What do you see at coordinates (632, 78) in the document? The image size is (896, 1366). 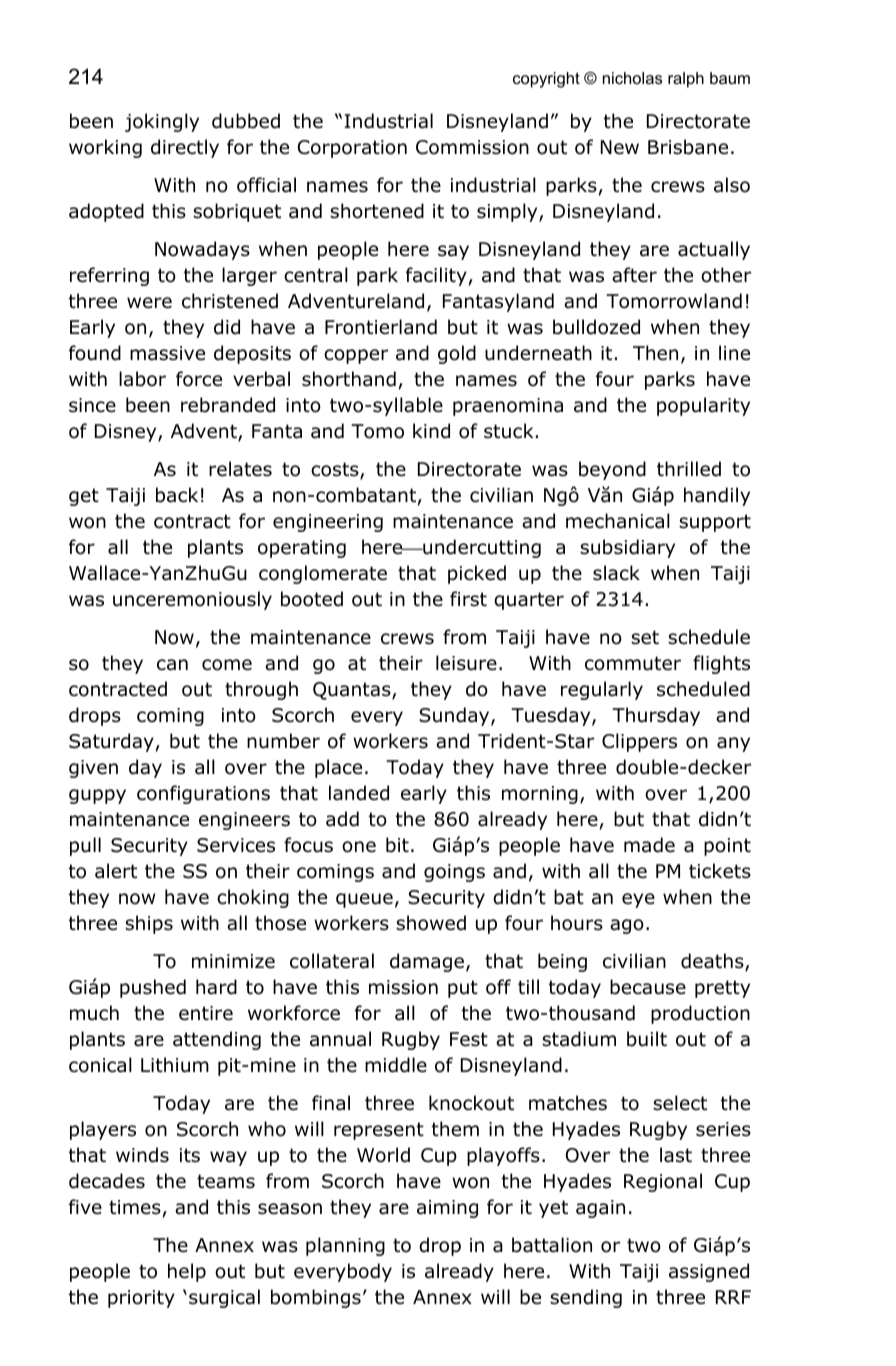 I see `nicholas` at bounding box center [632, 78].
